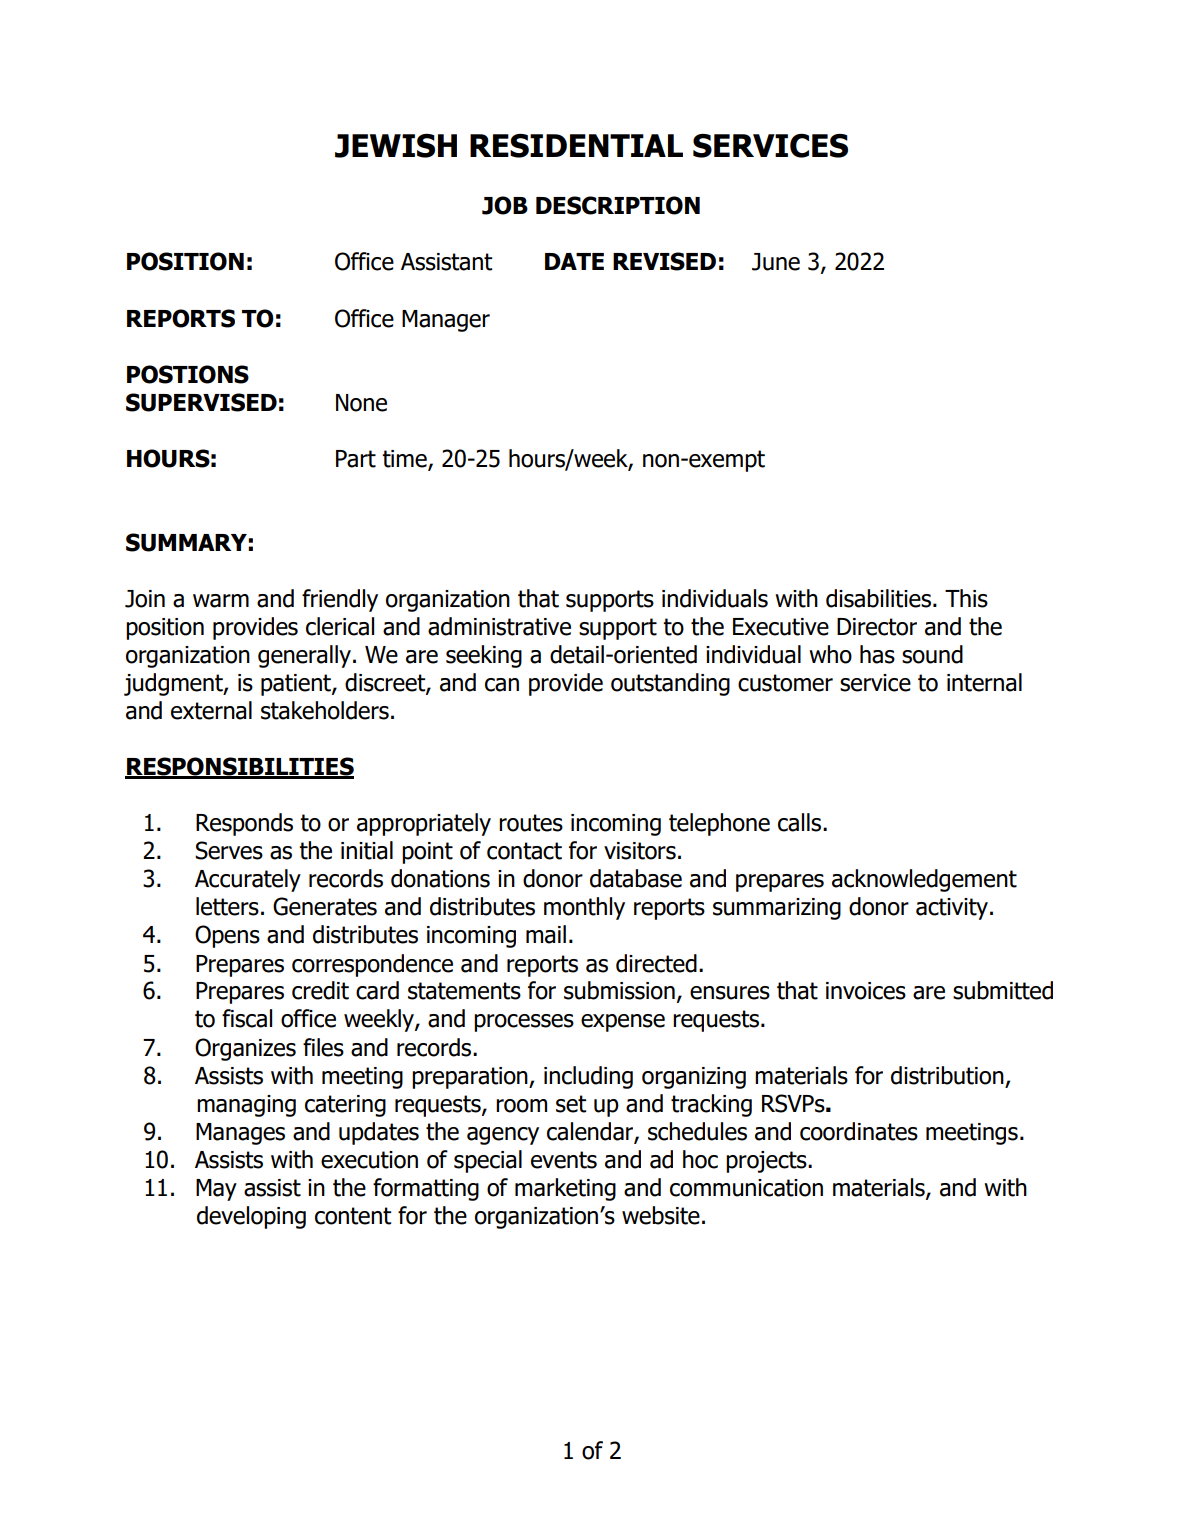 The width and height of the document is (1184, 1533). Describe the element at coordinates (776, 262) in the document. I see `June` at that location.
